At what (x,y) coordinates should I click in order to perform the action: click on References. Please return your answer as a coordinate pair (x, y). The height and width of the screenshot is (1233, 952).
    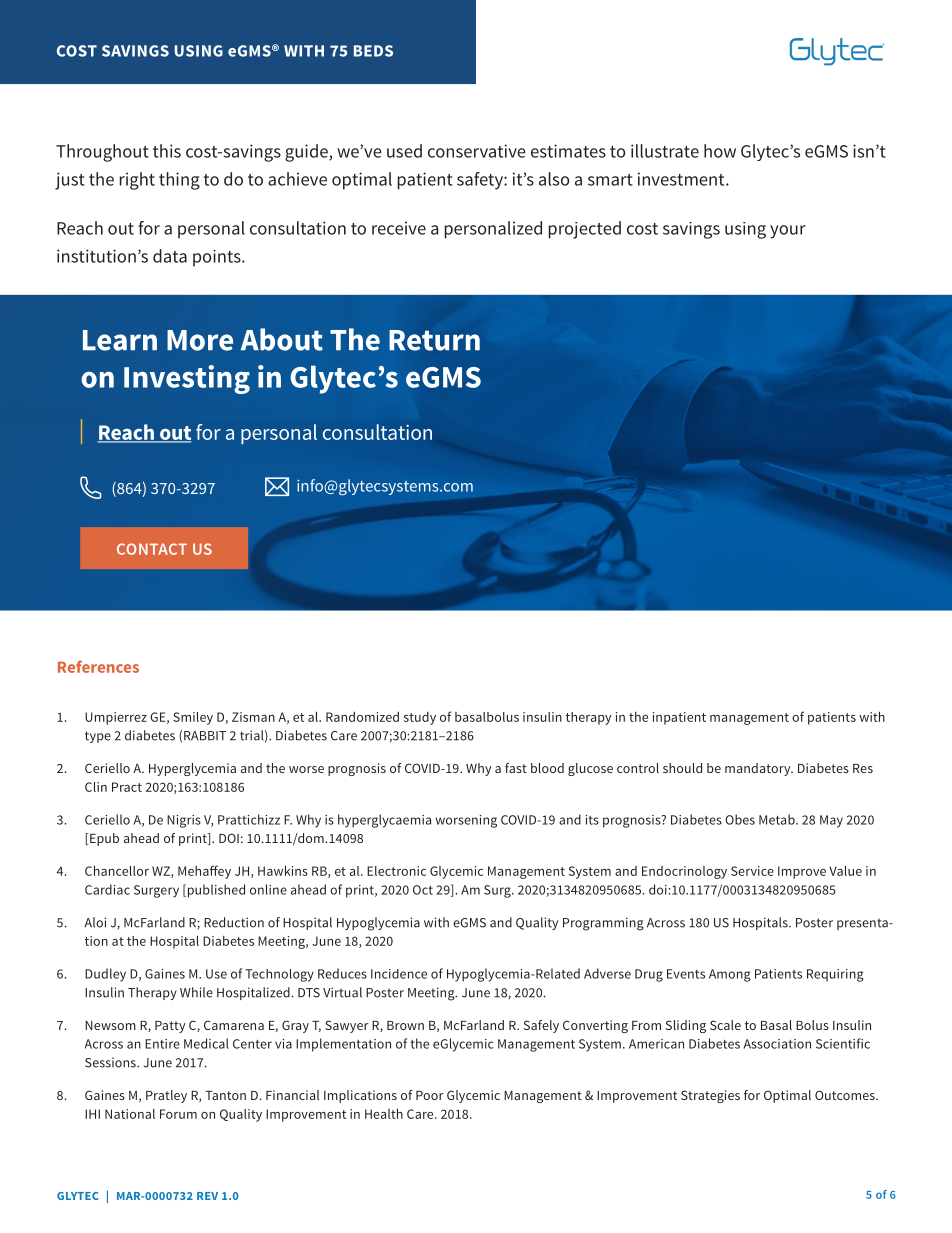
    Looking at the image, I should click on (98, 666).
